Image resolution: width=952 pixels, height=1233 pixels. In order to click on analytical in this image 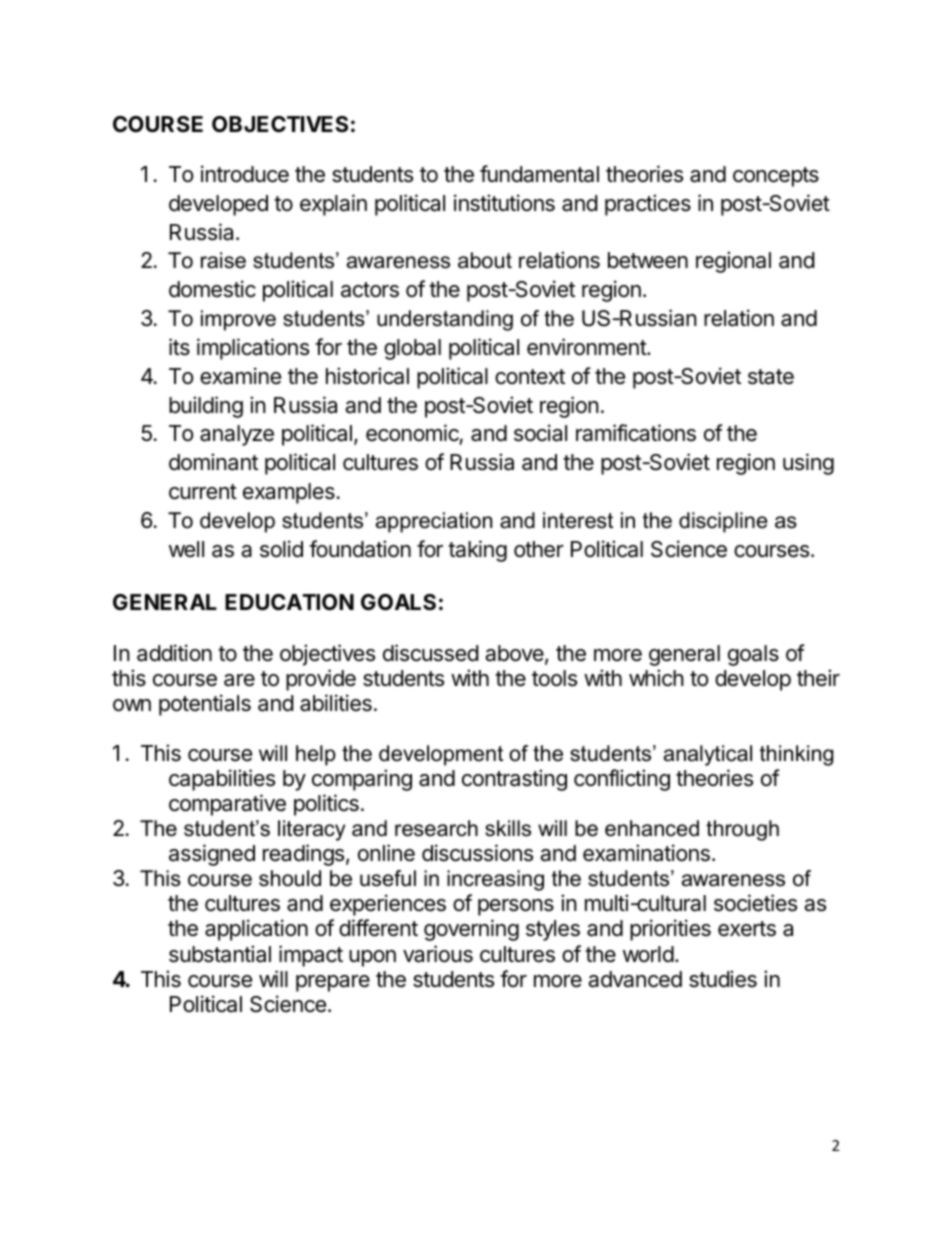, I will do `click(708, 755)`.
